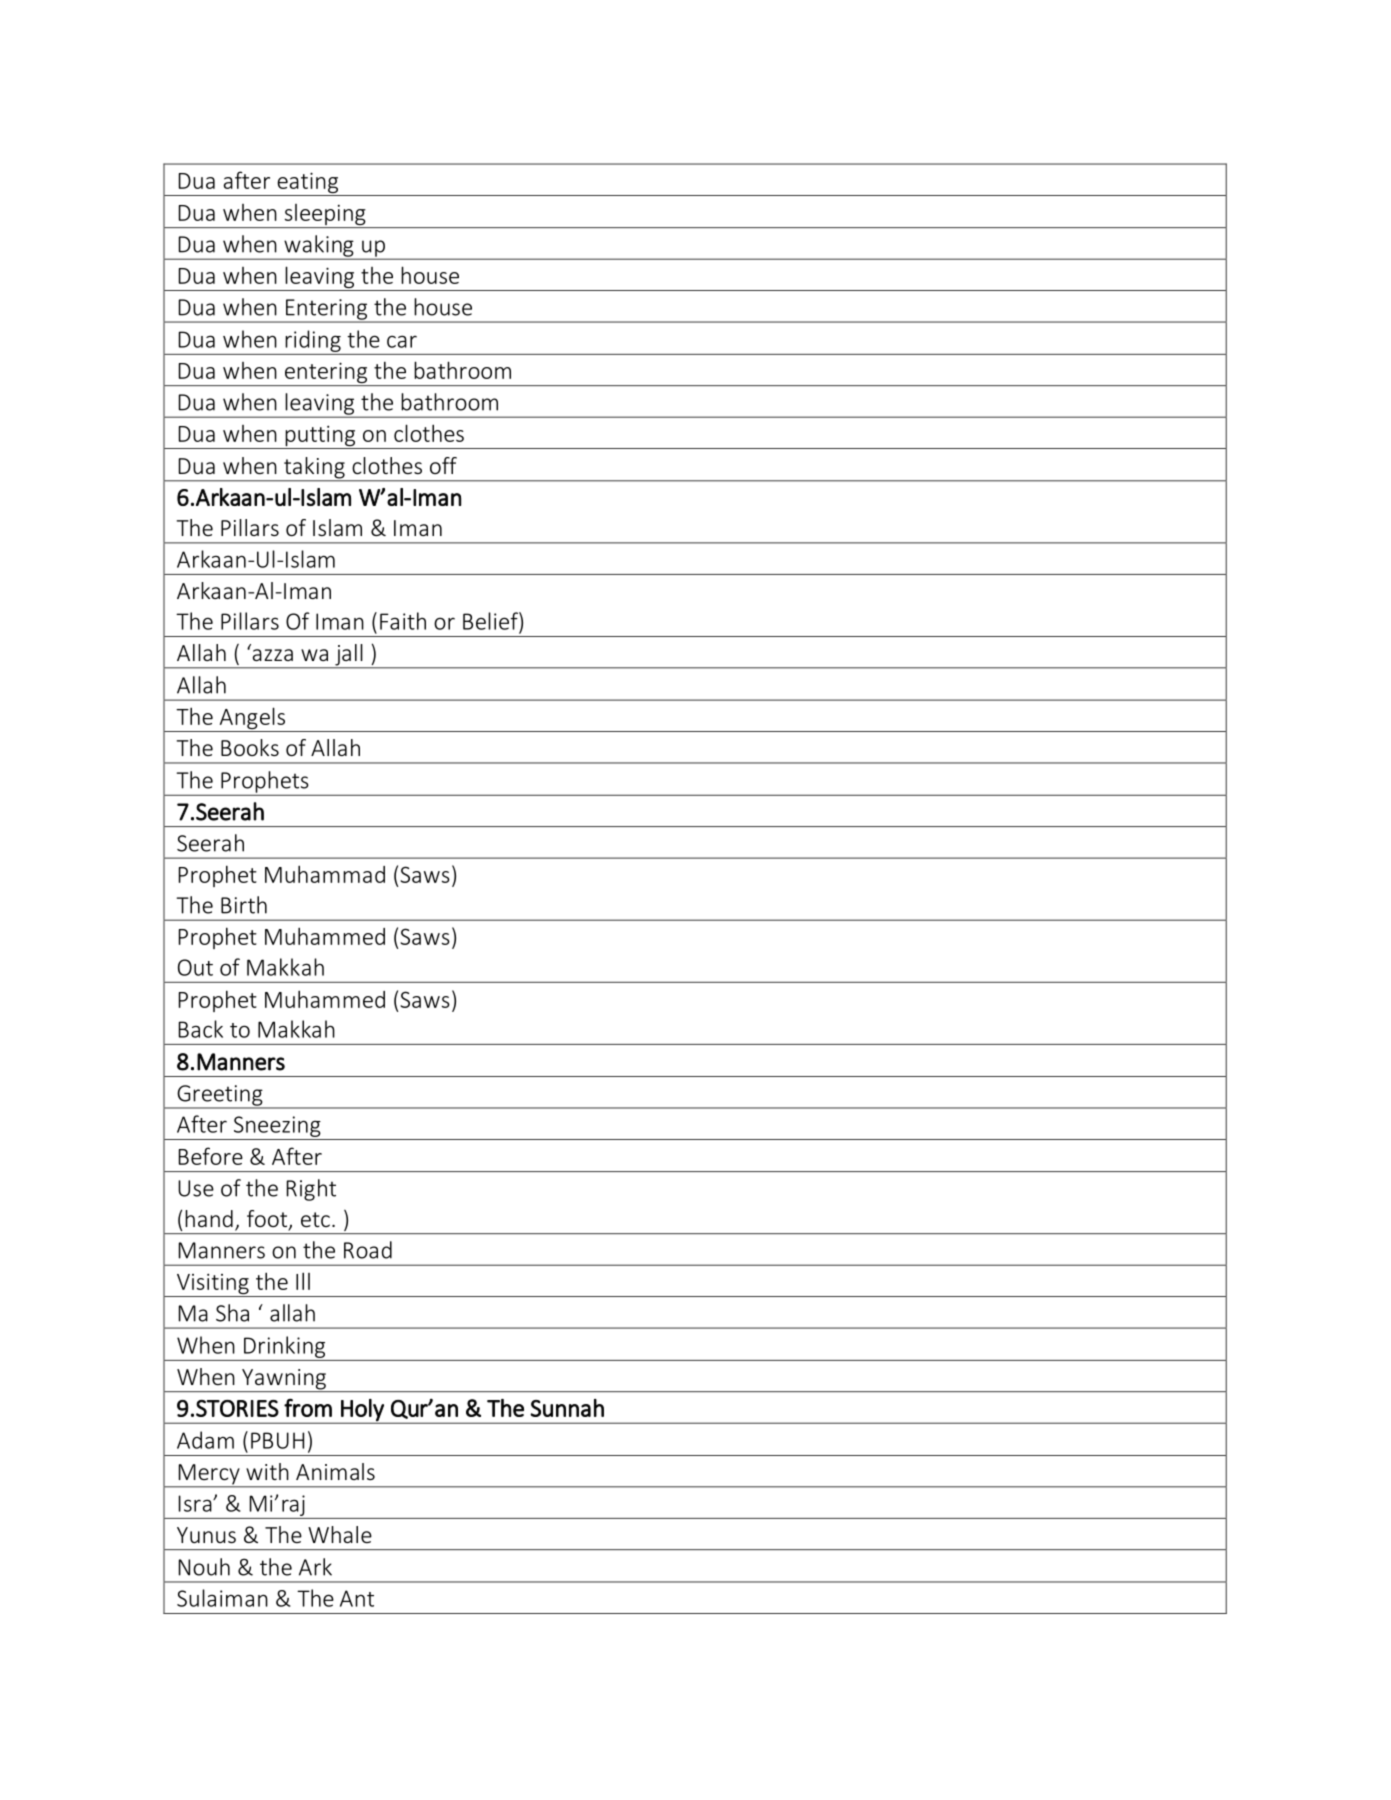 The image size is (1391, 1800). What do you see at coordinates (443, 465) in the screenshot?
I see `off` at bounding box center [443, 465].
